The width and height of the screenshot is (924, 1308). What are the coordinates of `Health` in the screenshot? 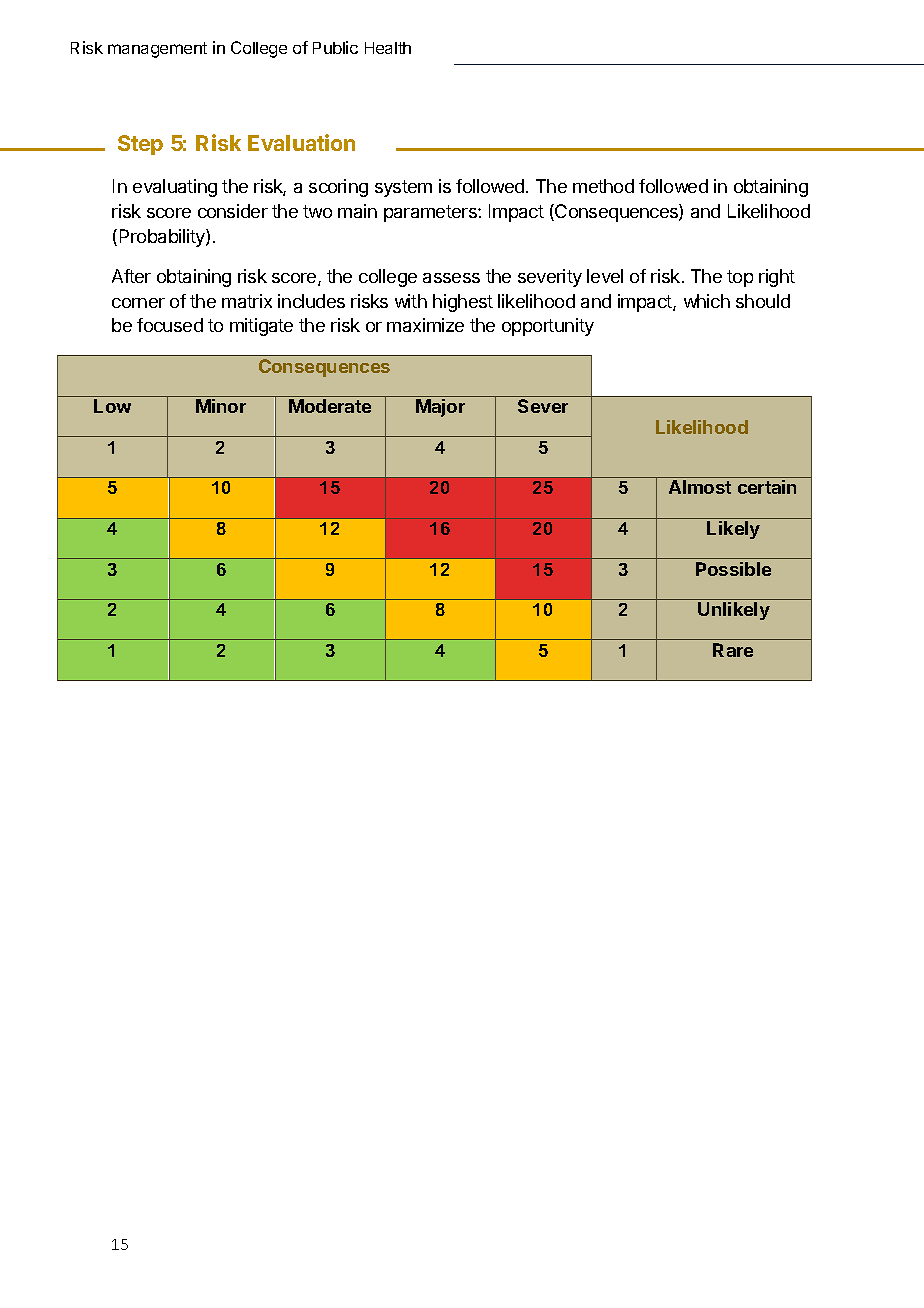 It's located at (388, 48).
